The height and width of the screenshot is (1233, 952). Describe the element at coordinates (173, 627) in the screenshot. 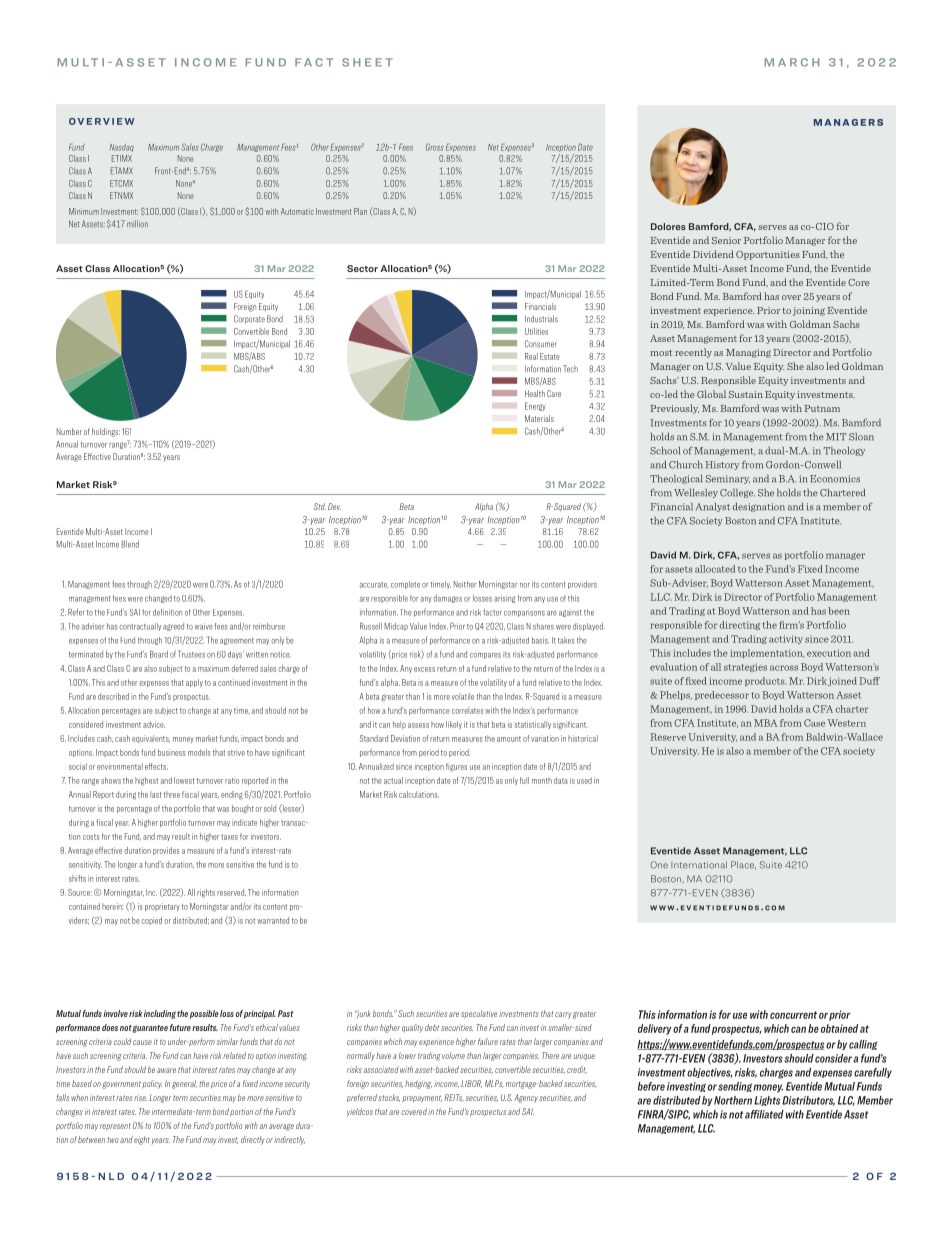

I see `agreed` at that location.
